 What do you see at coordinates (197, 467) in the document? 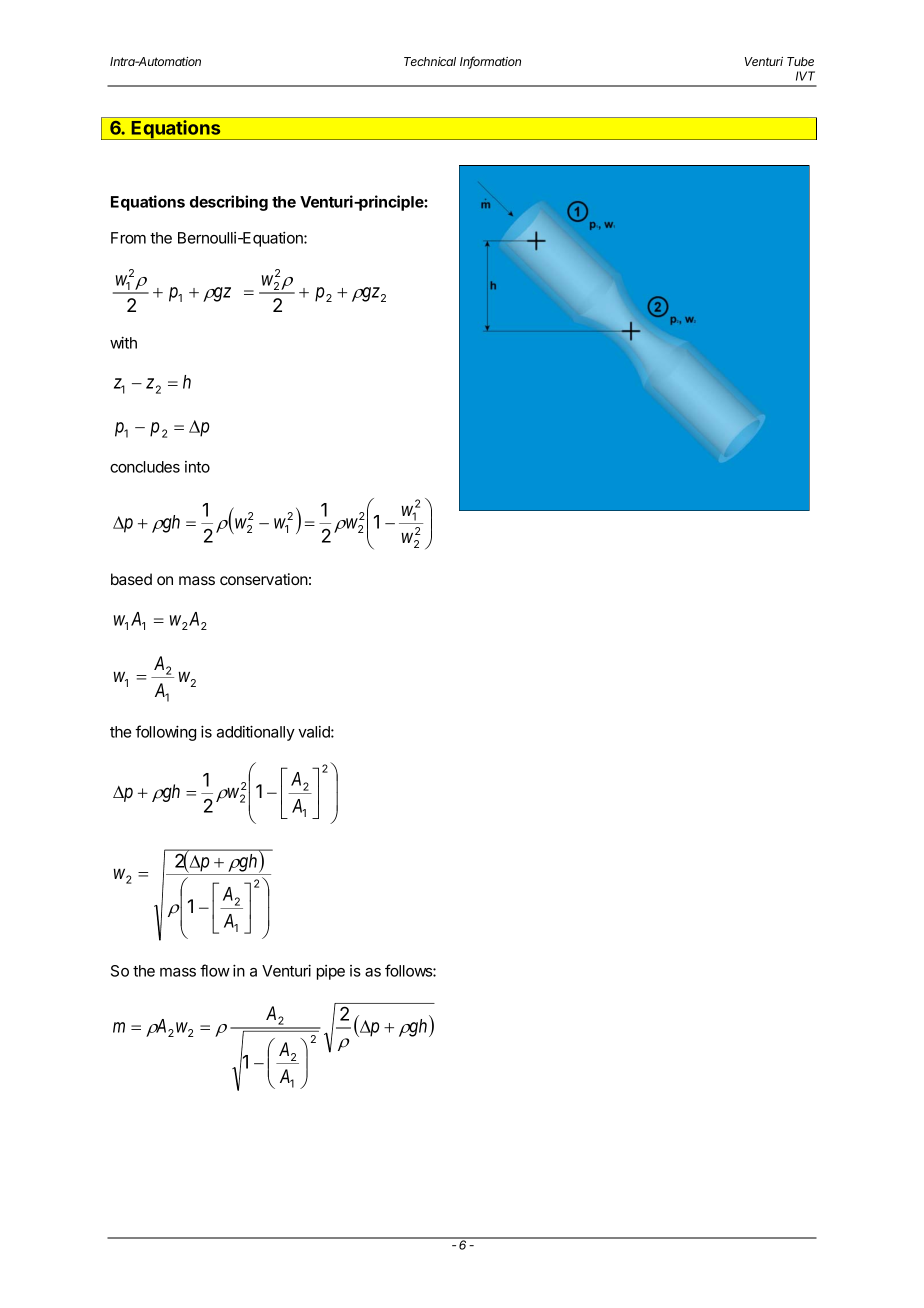
I see `into` at bounding box center [197, 467].
